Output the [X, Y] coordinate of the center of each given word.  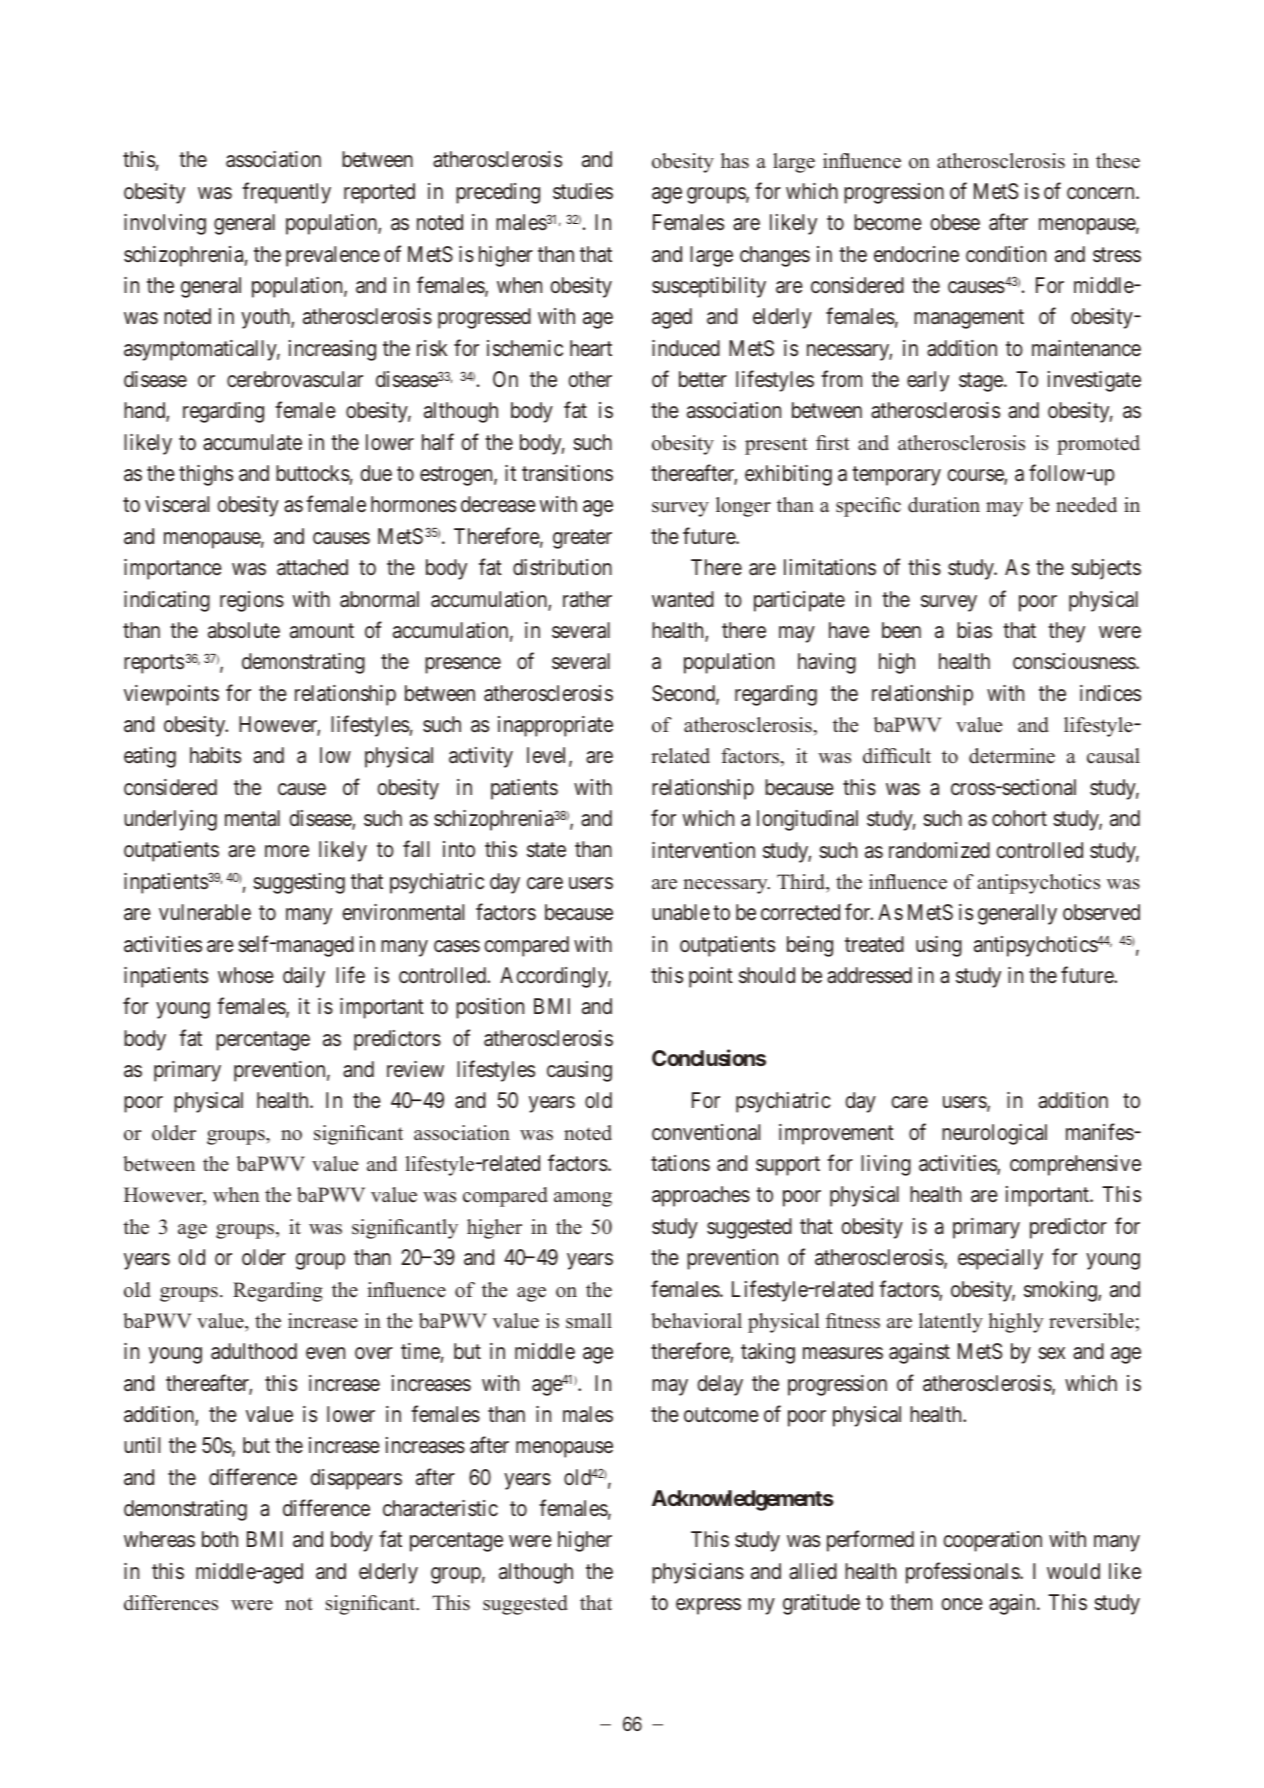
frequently [286, 193]
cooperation [992, 1541]
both [220, 1539]
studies [583, 191]
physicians [698, 1573]
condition [1006, 254]
